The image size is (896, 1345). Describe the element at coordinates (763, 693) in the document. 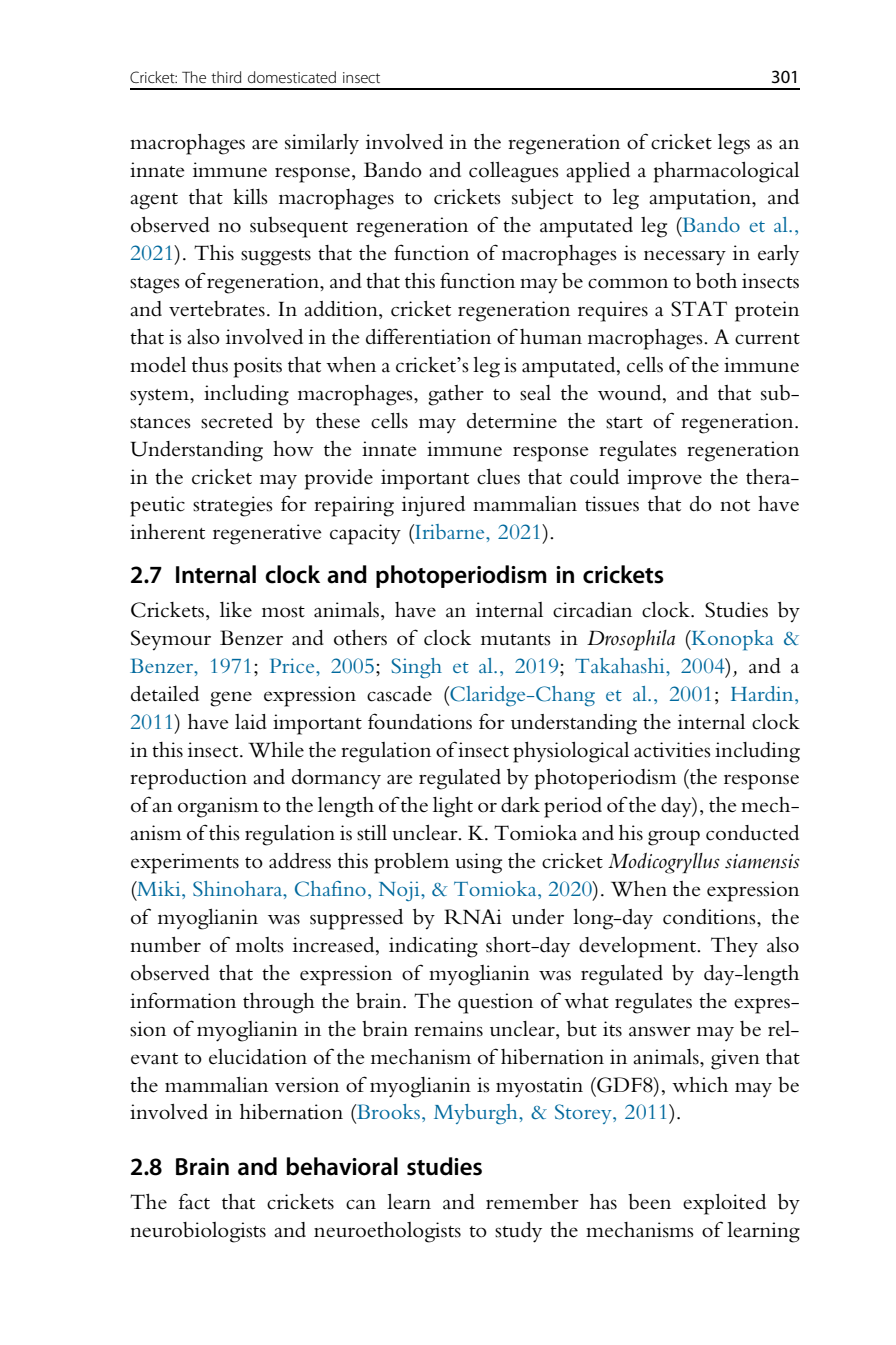

I see `Hardin` at that location.
